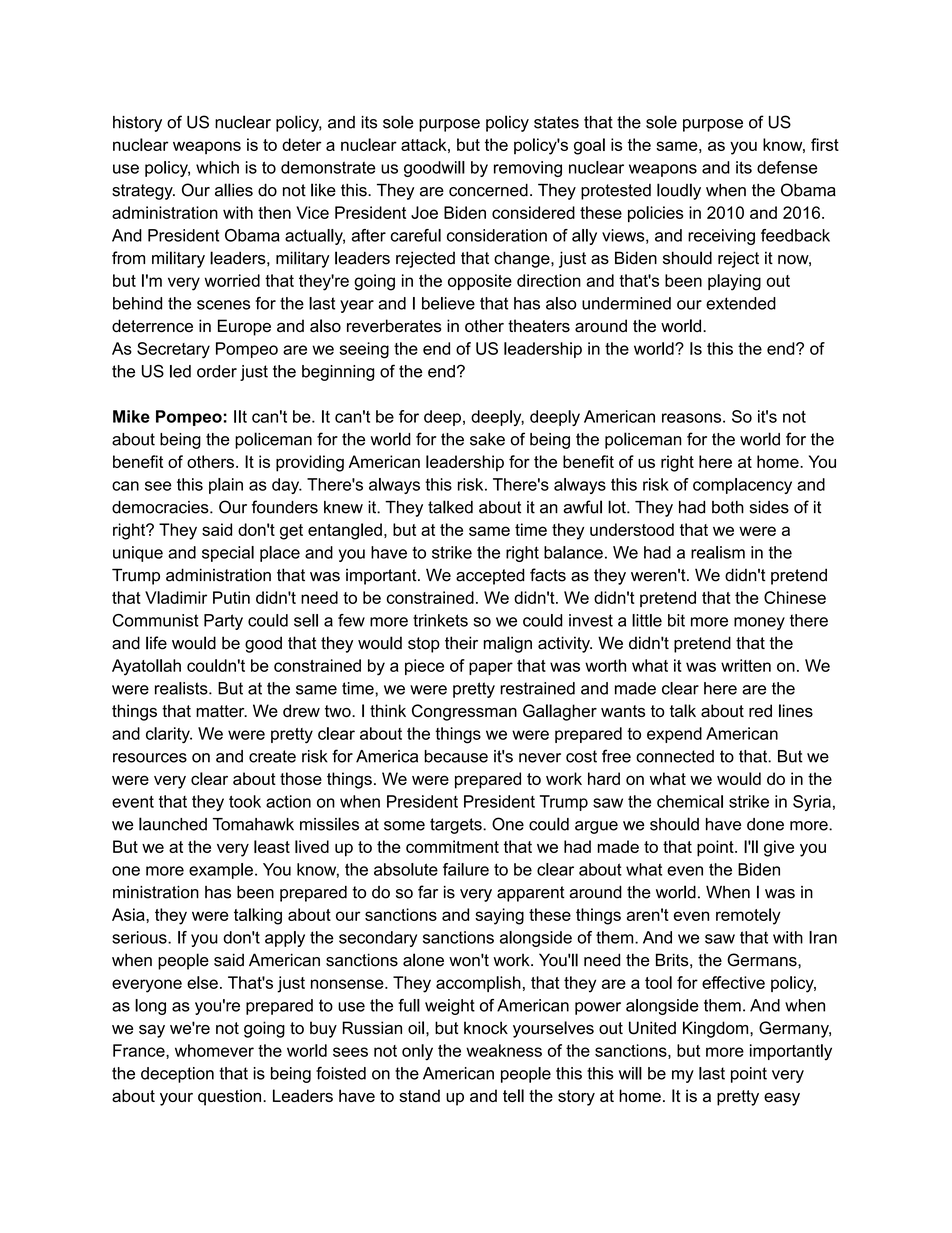 The image size is (952, 1233). I want to click on deception, so click(177, 1075).
